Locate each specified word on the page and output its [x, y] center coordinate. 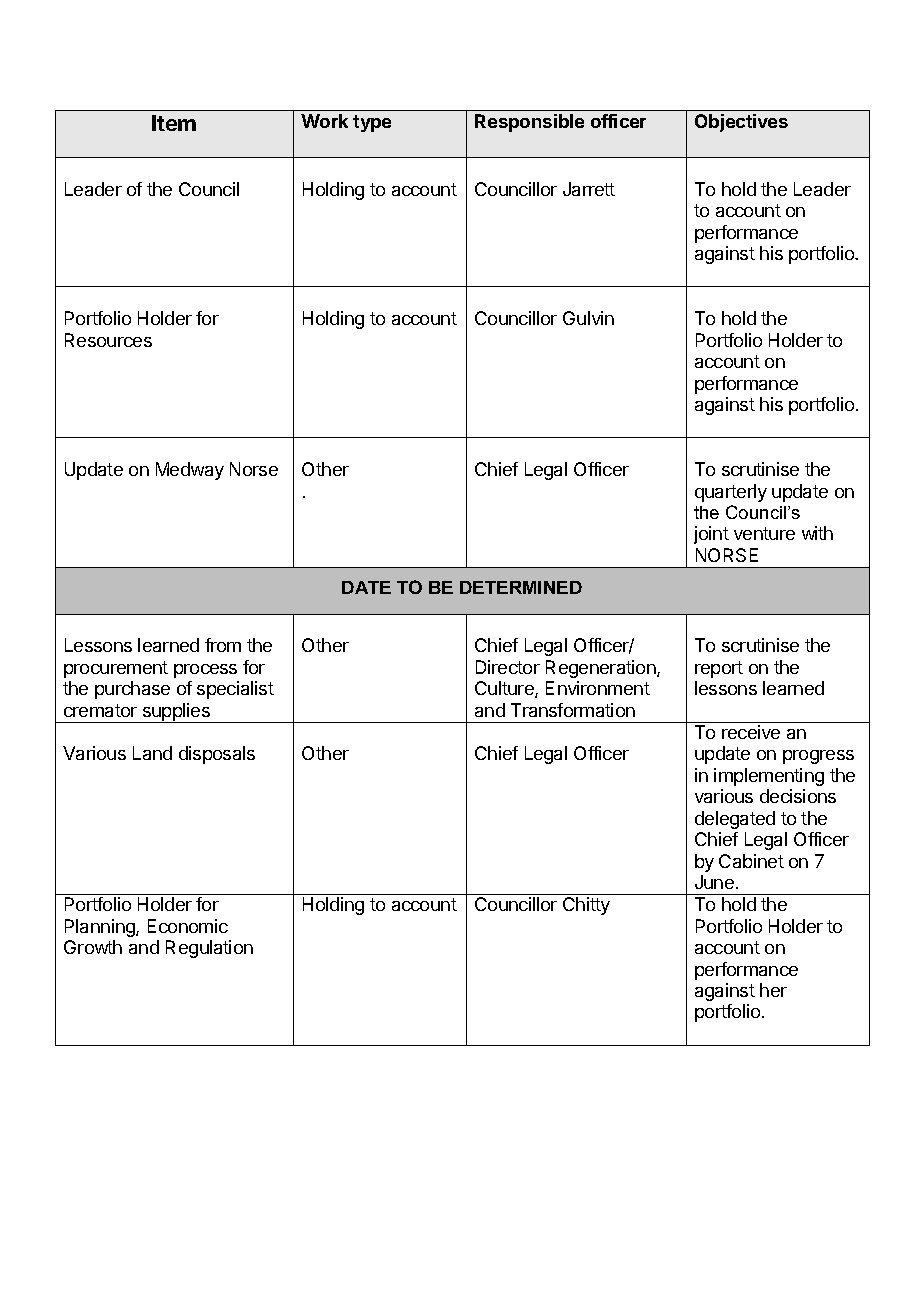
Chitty [586, 906]
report [719, 669]
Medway [190, 471]
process [205, 671]
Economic [188, 926]
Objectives [741, 123]
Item [174, 123]
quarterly [731, 493]
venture [764, 533]
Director [508, 667]
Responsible [529, 123]
